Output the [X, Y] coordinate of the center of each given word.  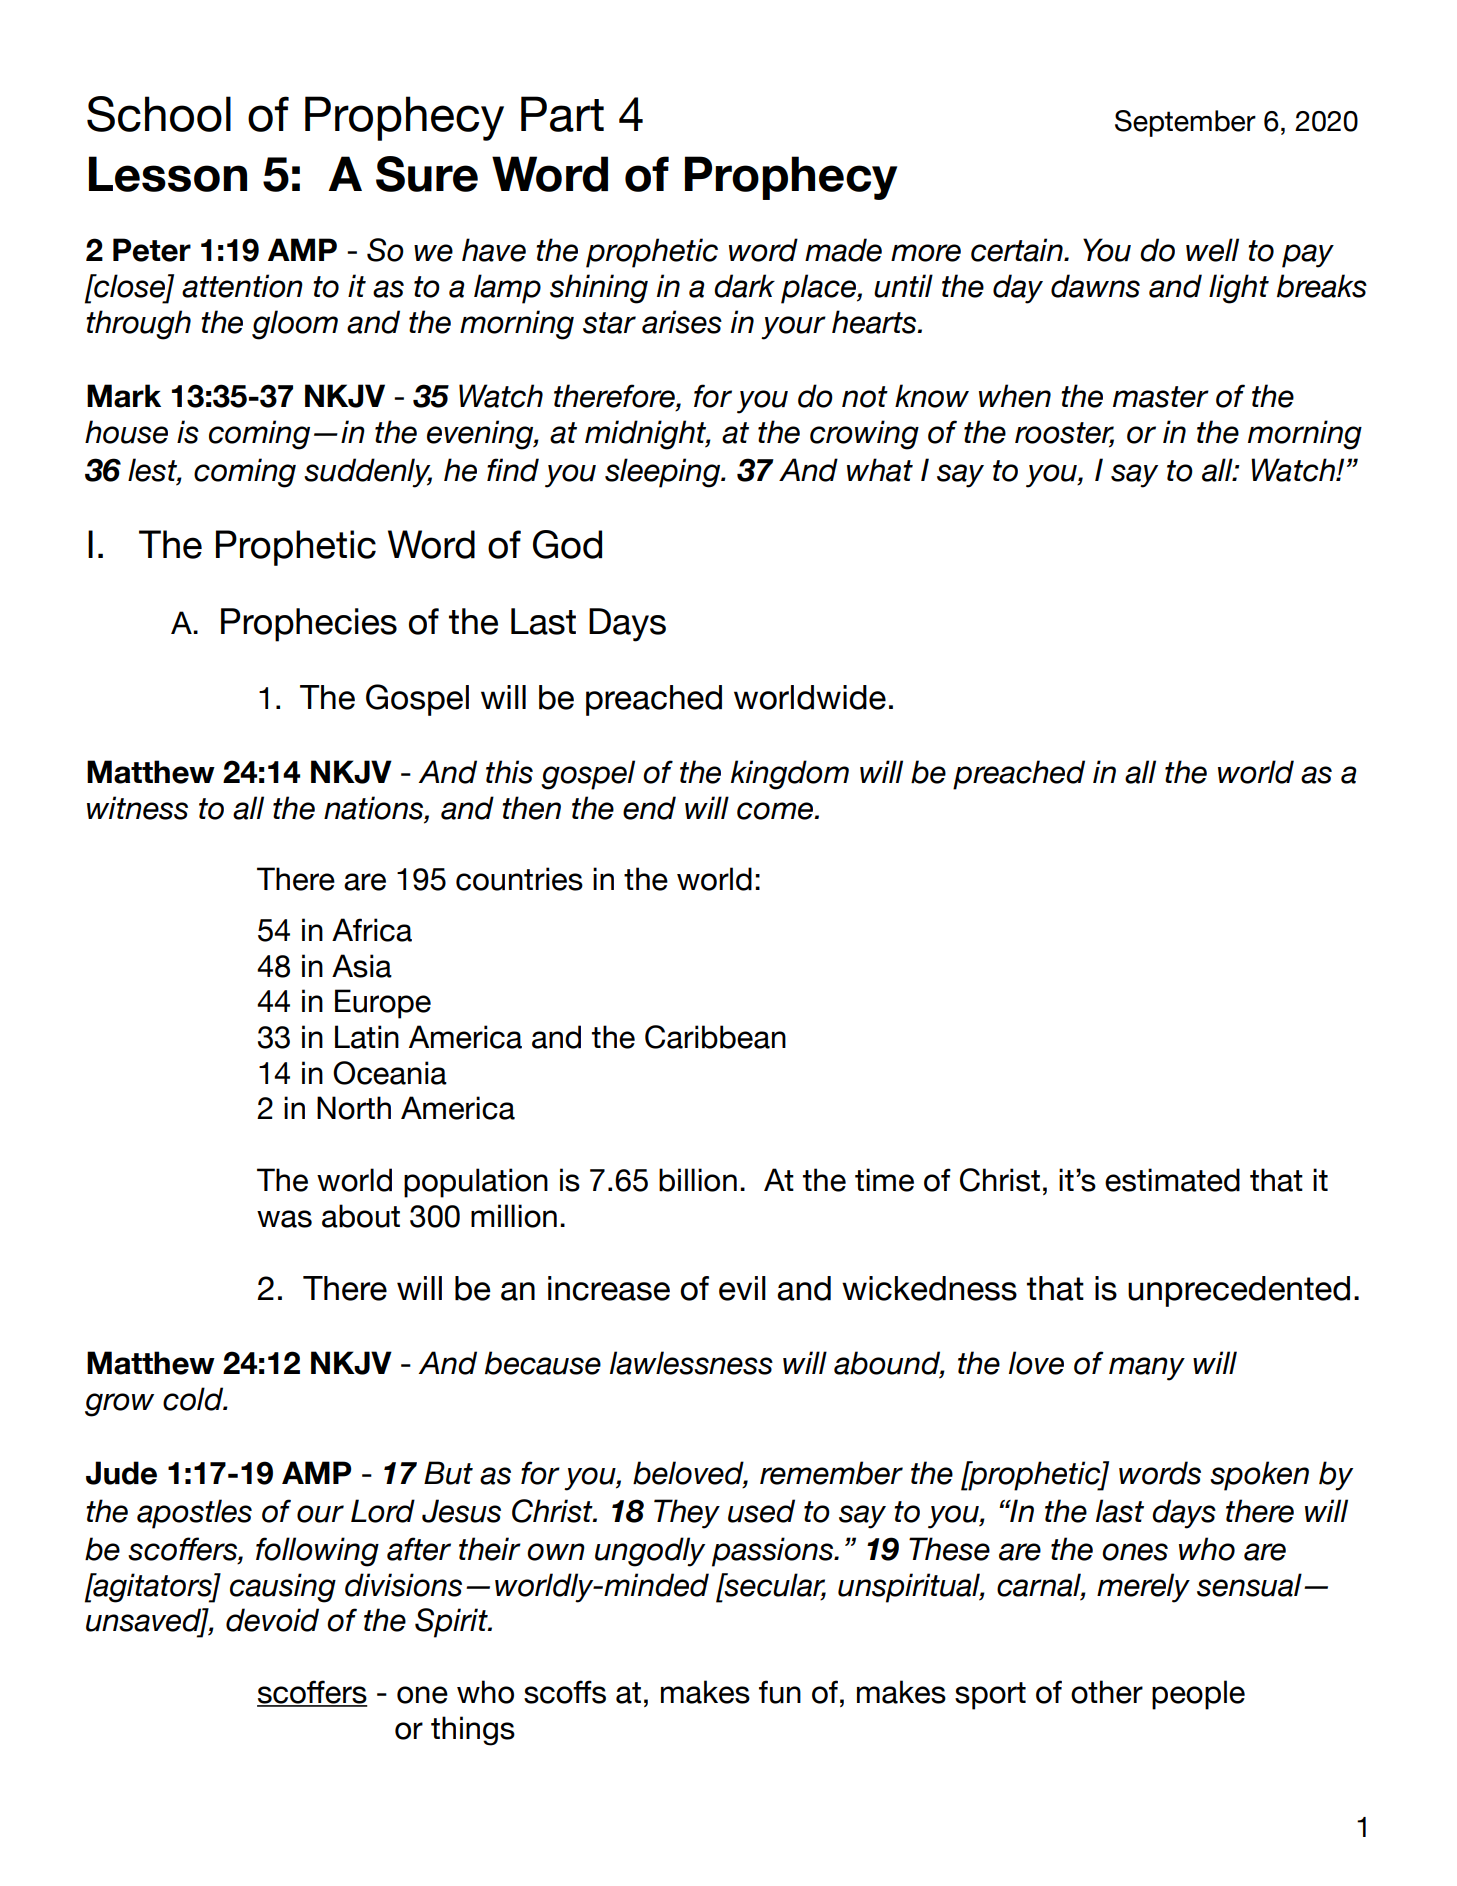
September [1185, 123]
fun [780, 1692]
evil [742, 1288]
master [1161, 397]
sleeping [664, 473]
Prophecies [309, 625]
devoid [272, 1620]
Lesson [168, 174]
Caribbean [715, 1037]
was [284, 1219]
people [1198, 1695]
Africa [372, 930]
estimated [1172, 1180]
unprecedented [1239, 1291]
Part [562, 114]
